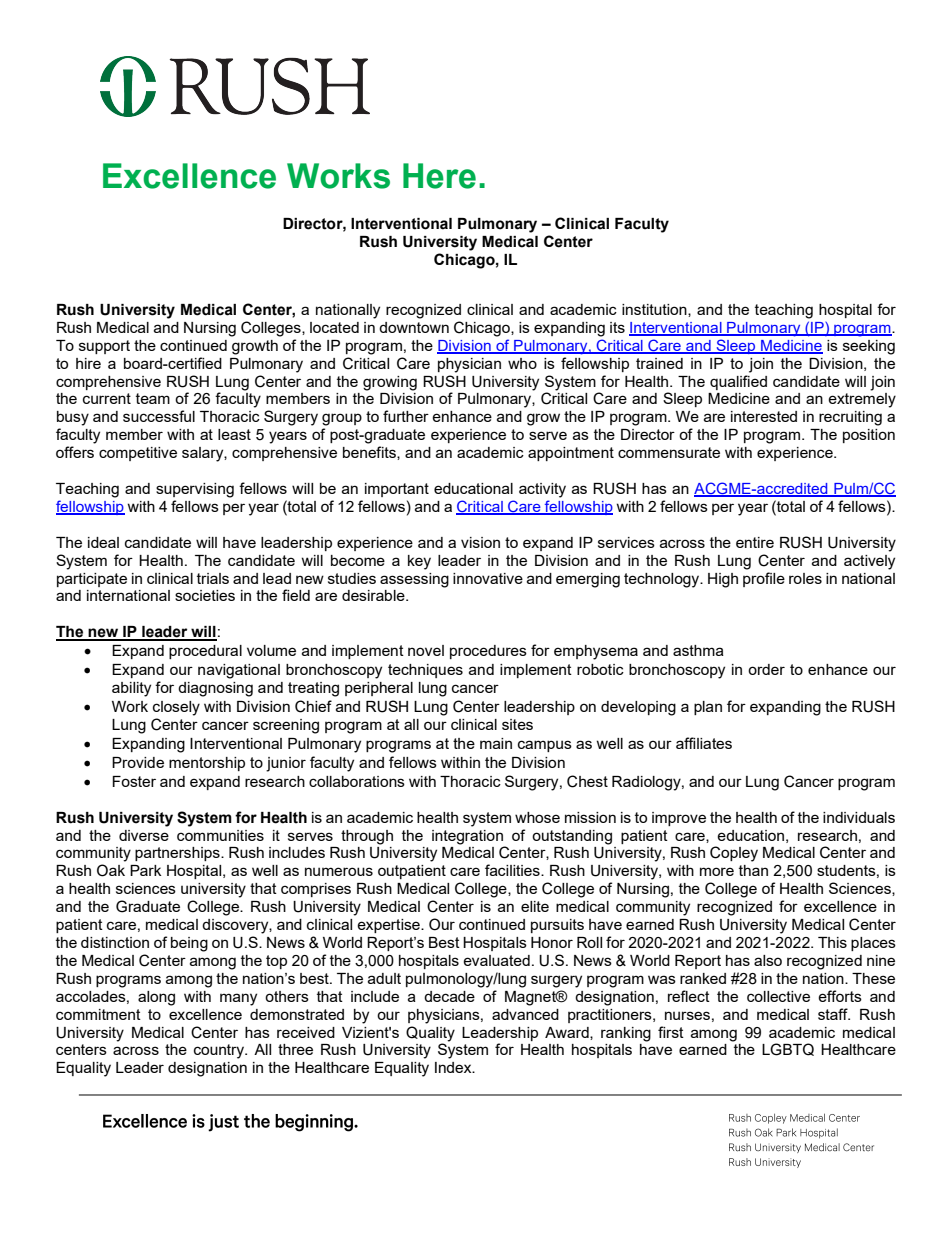 The image size is (952, 1233). I want to click on Here, so click(439, 176).
